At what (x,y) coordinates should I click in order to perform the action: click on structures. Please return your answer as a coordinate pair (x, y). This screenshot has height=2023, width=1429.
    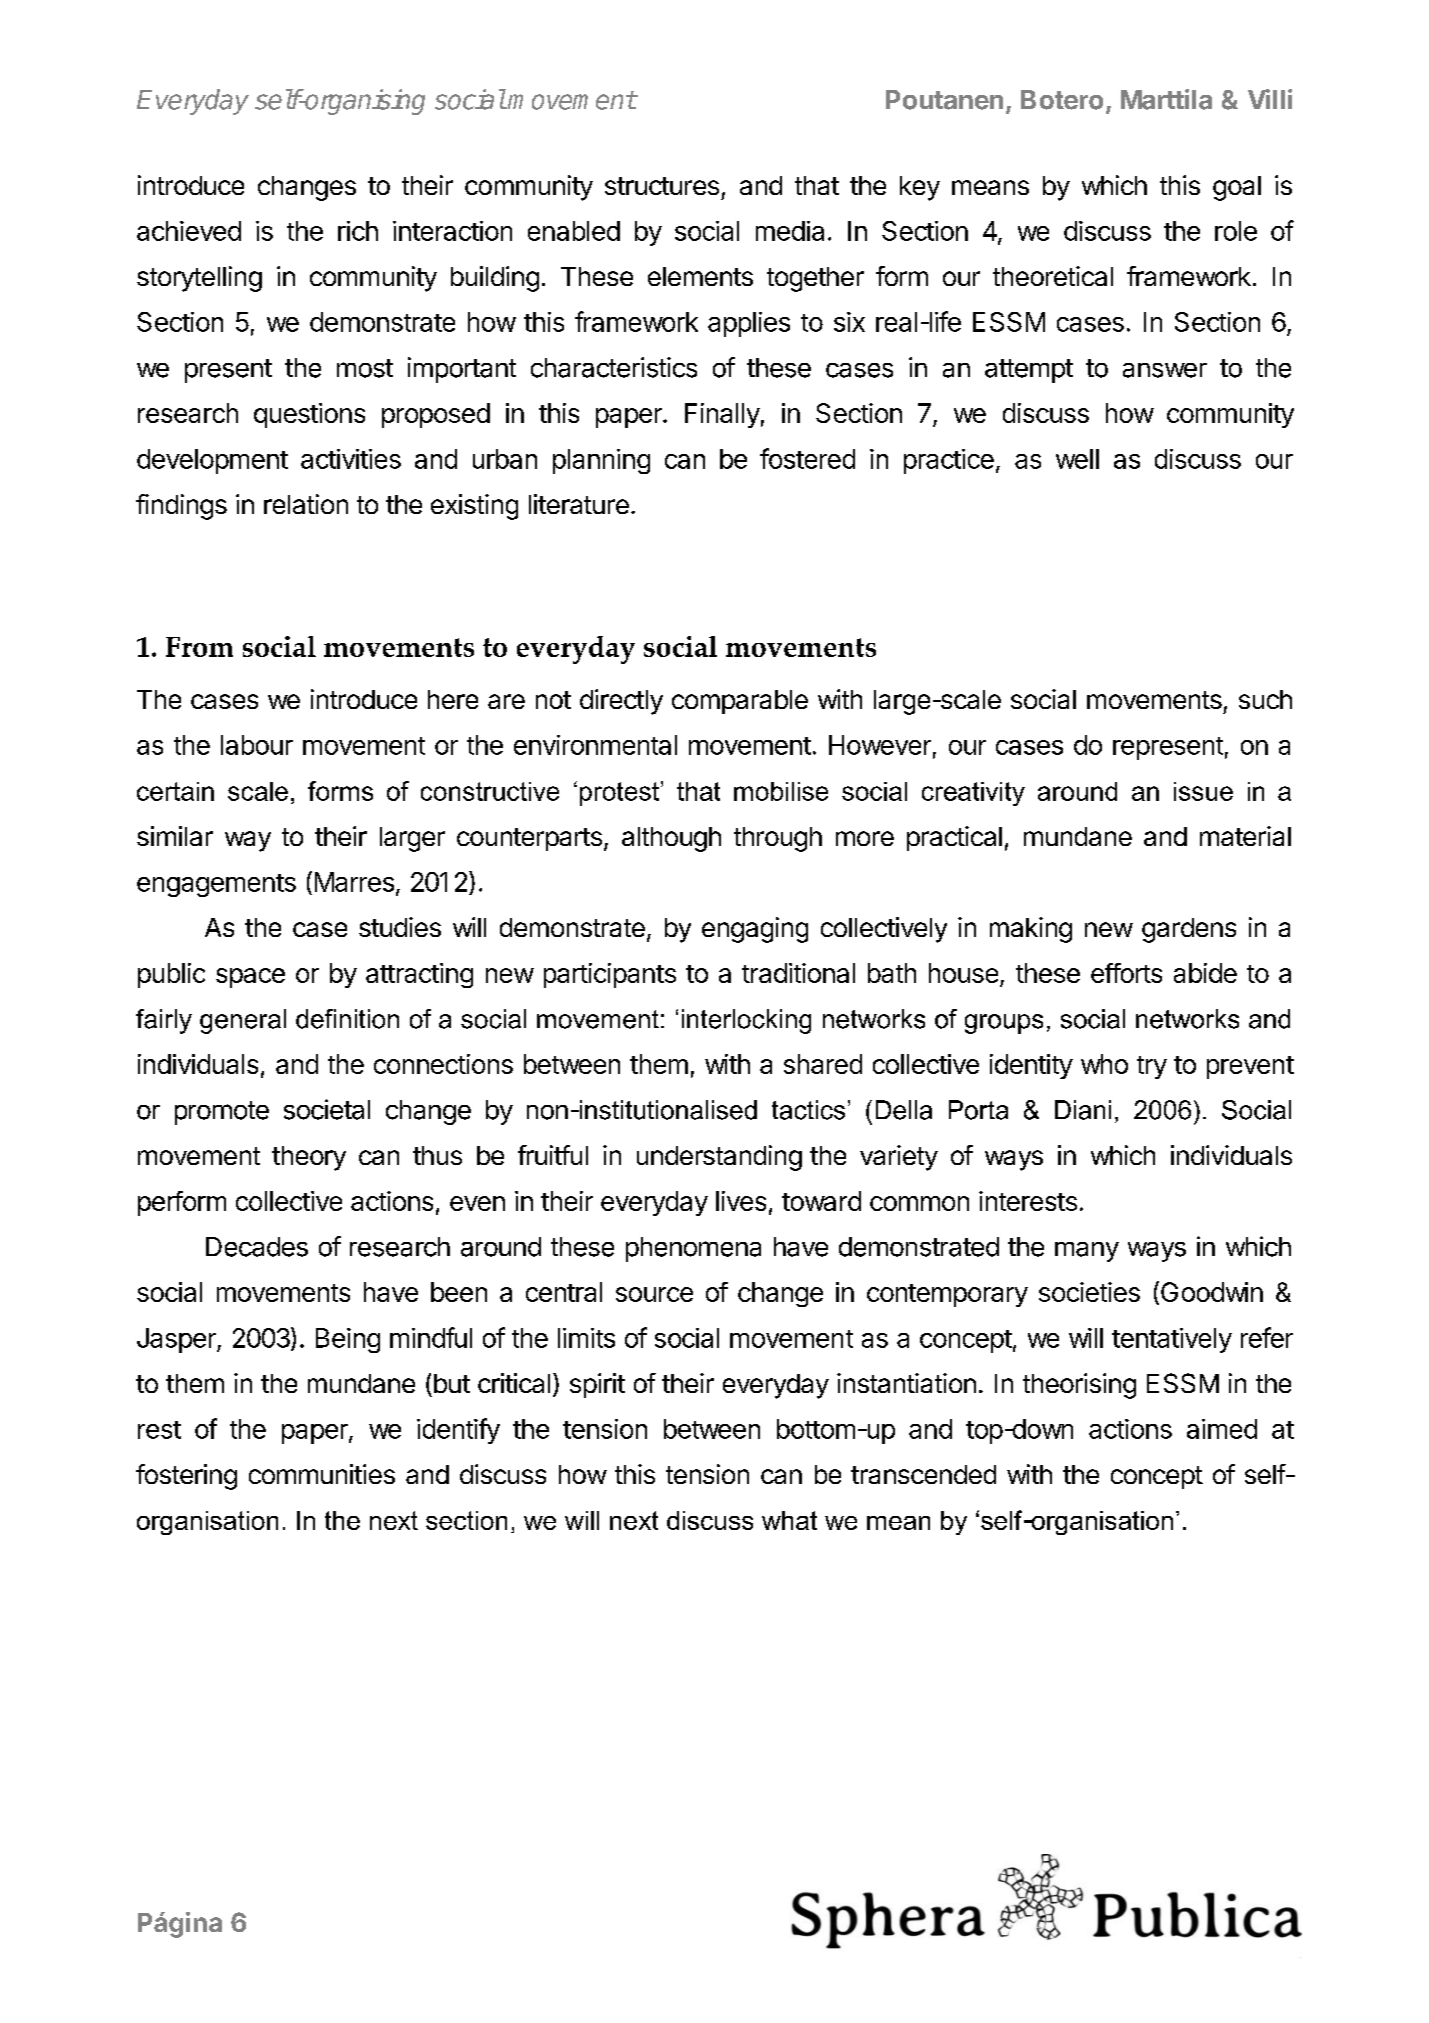
    Looking at the image, I should click on (662, 186).
